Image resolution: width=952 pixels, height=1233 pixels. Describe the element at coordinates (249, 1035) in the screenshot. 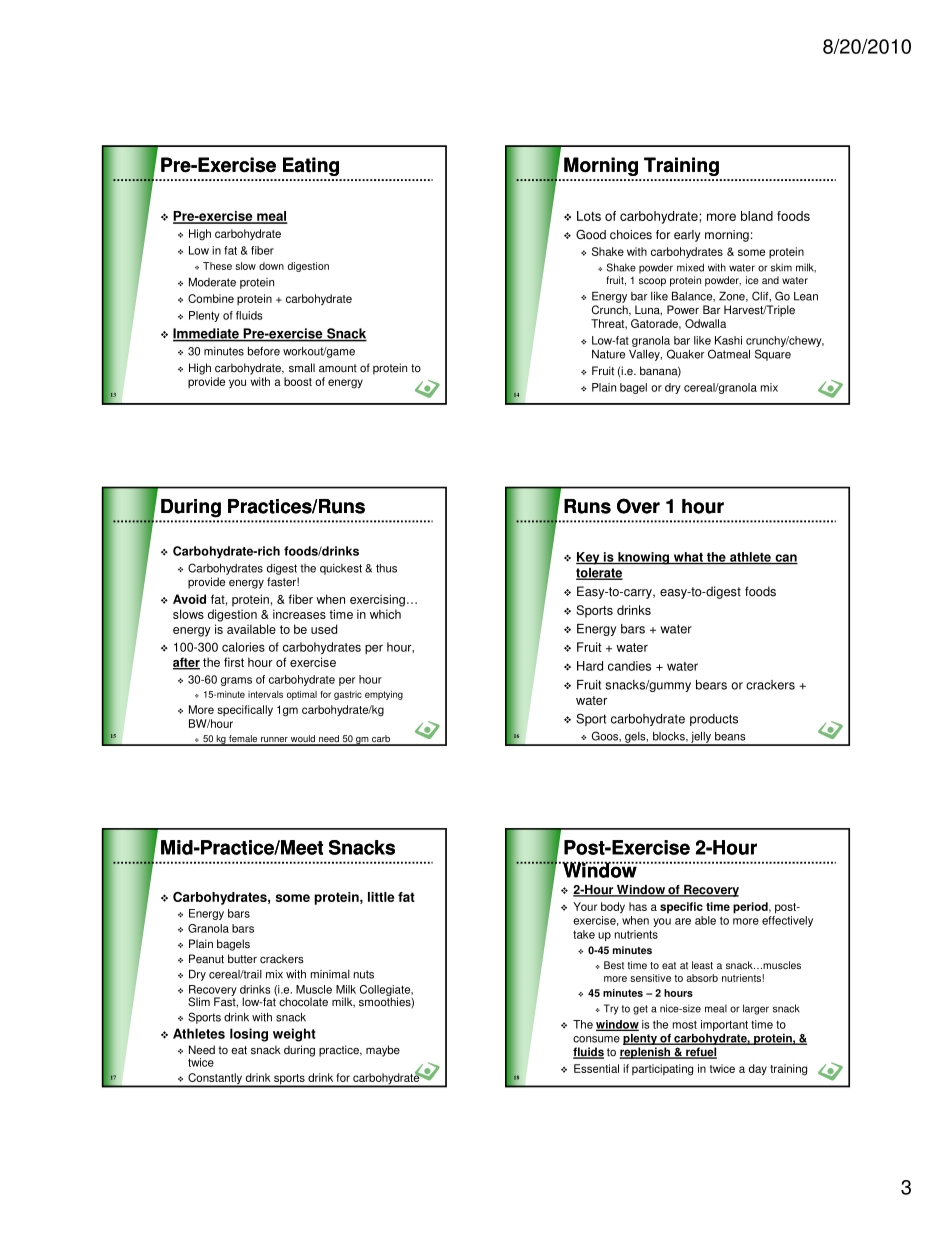

I see `losing` at that location.
